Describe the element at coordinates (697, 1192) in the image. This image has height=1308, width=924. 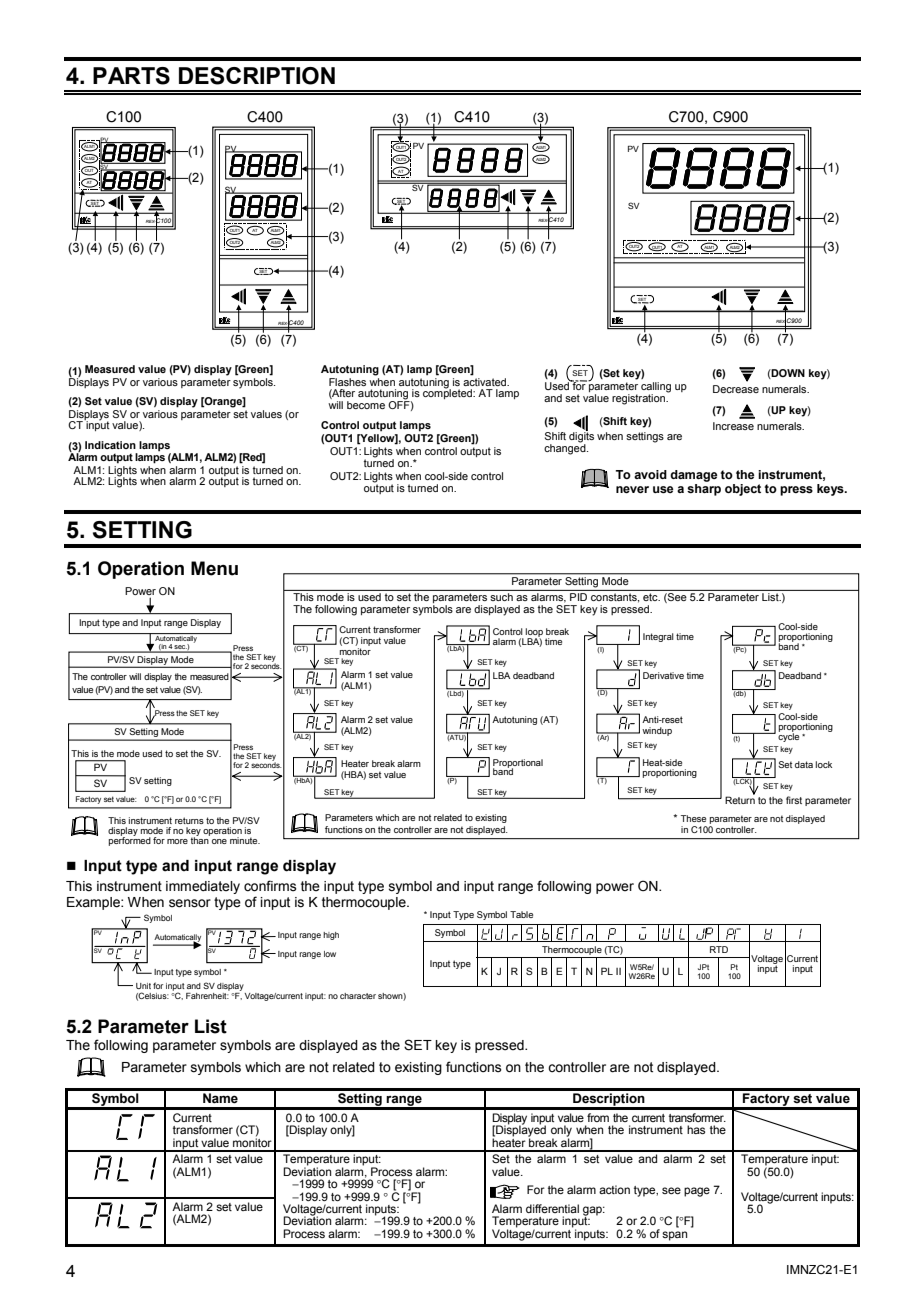
I see `page` at that location.
